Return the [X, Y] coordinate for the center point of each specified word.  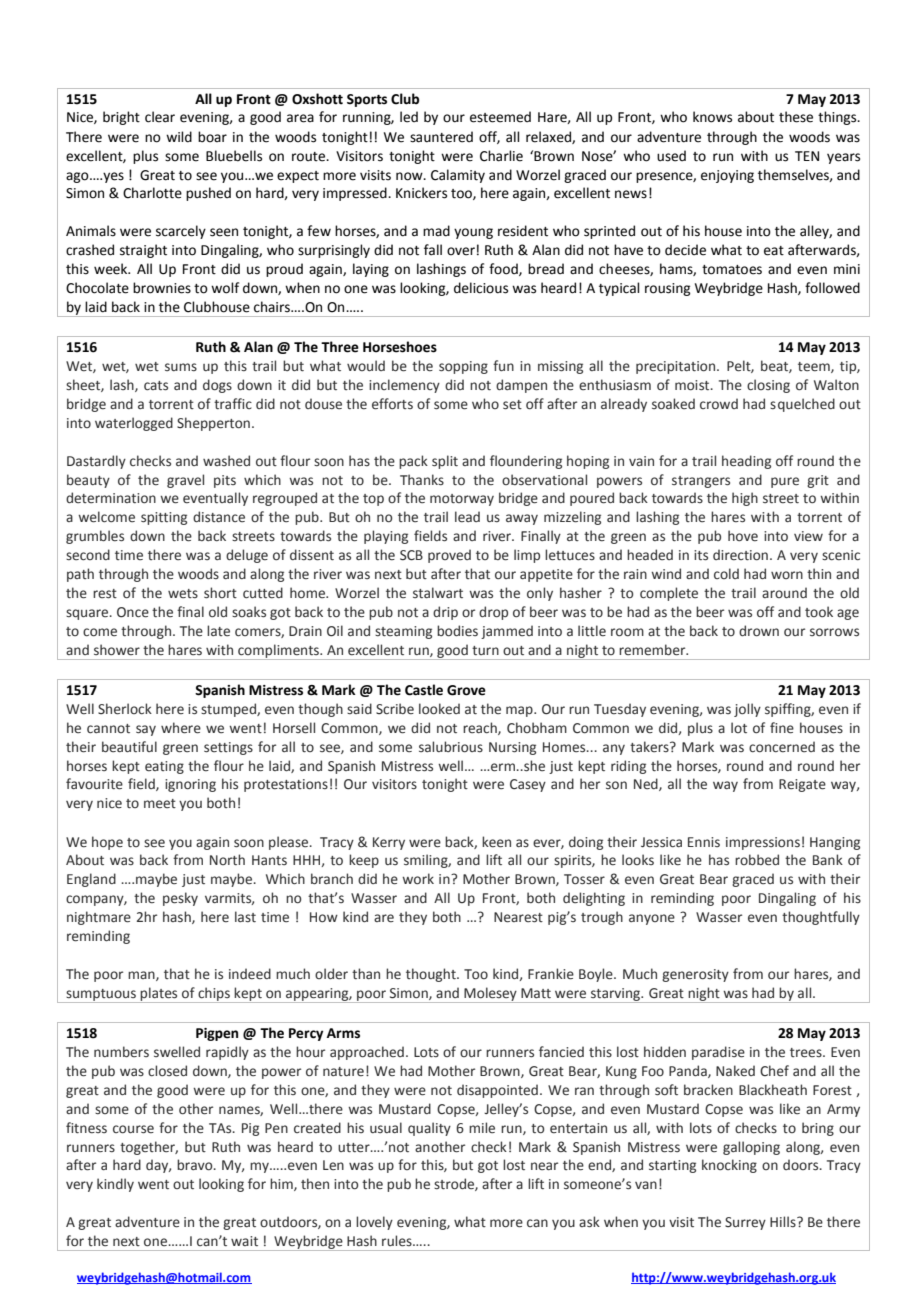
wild [179, 137]
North [227, 859]
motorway [462, 500]
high [745, 499]
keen [496, 842]
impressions [763, 843]
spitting [164, 518]
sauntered [441, 137]
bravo [196, 1165]
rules [398, 1241]
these [796, 117]
